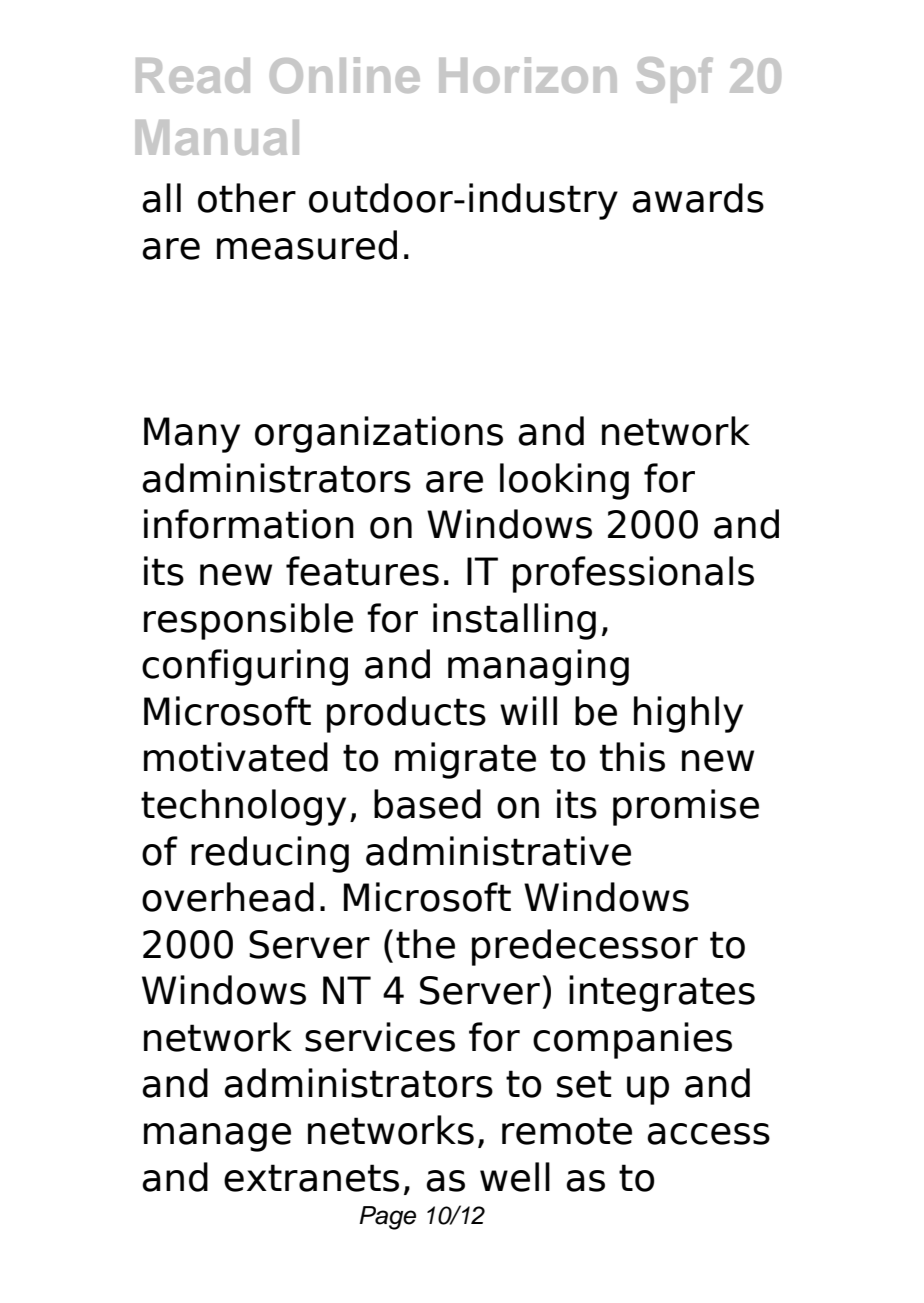  What do you see at coordinates (345, 75) in the screenshot?
I see `Online` at bounding box center [345, 75].
